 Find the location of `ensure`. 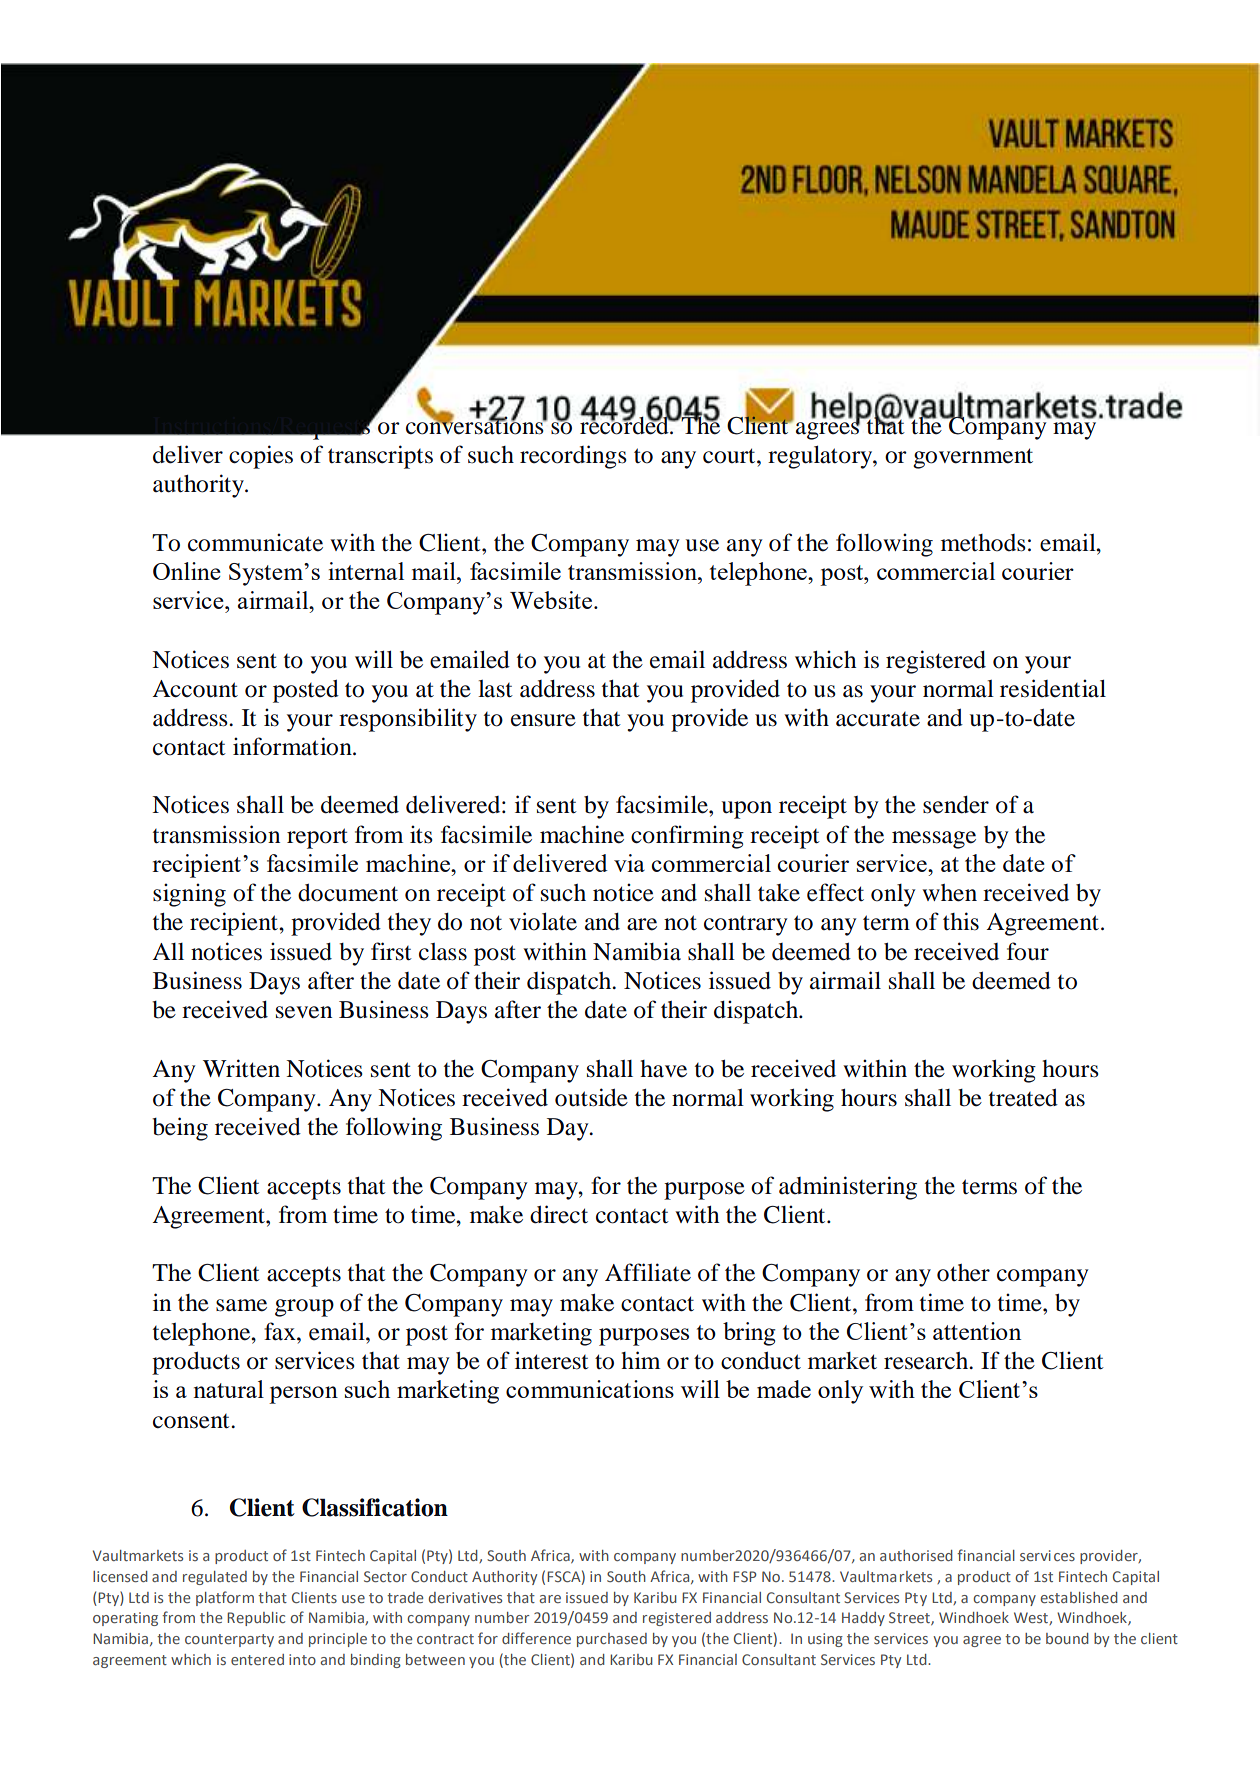

ensure is located at coordinates (543, 720).
